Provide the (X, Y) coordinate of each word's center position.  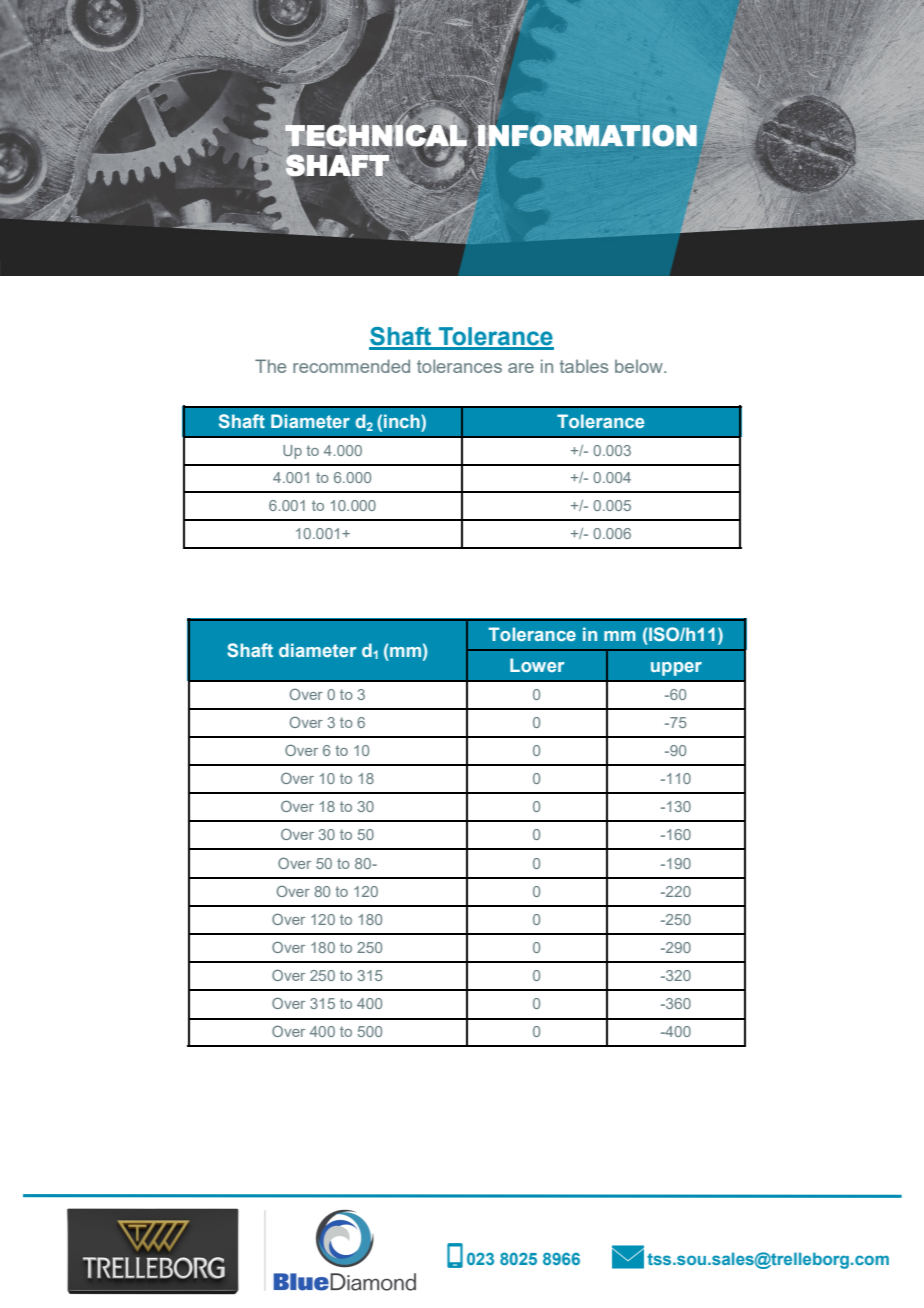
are (521, 368)
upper (676, 669)
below (640, 366)
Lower (537, 665)
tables (583, 366)
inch (403, 421)
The (270, 366)
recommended (351, 366)
